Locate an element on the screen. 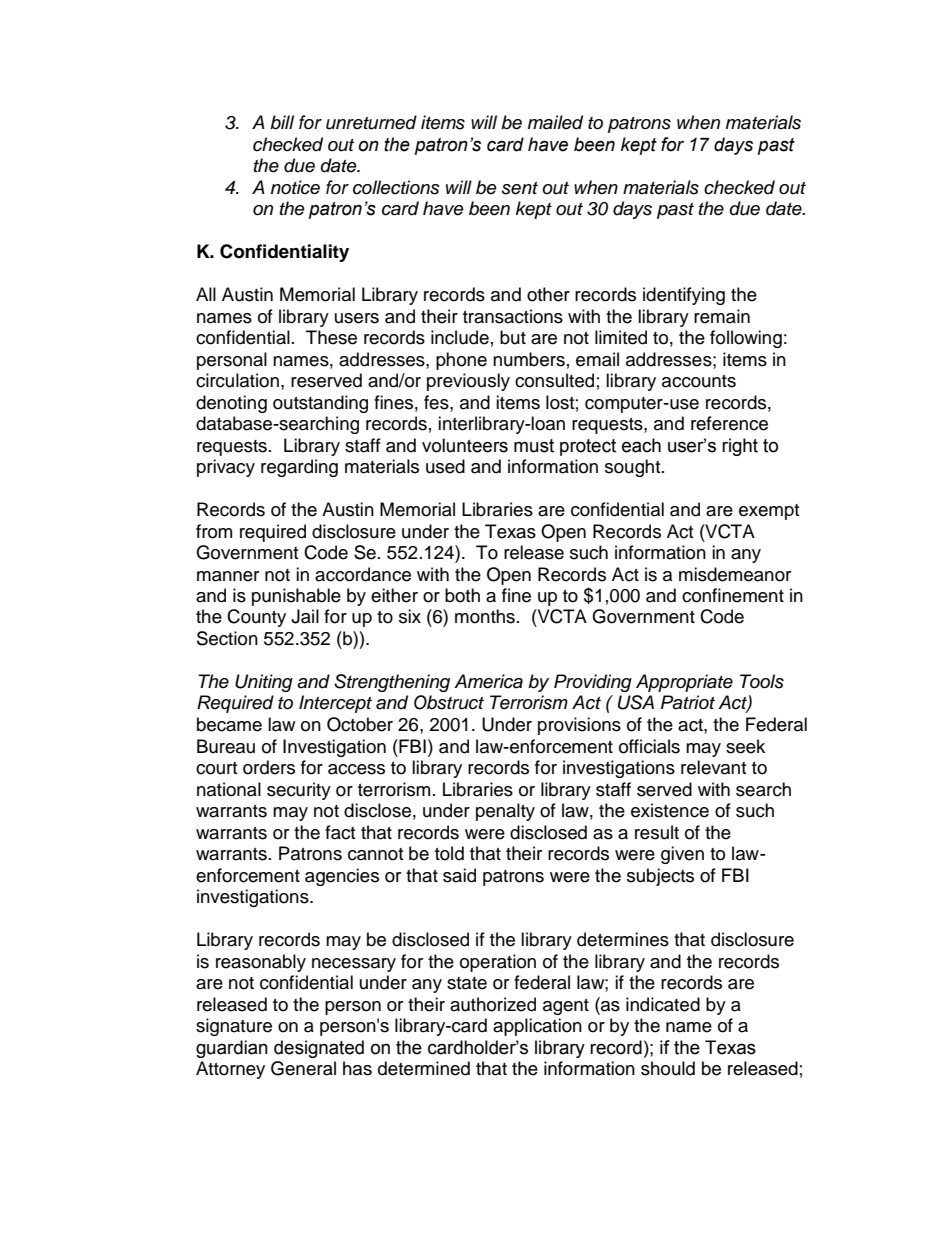  authorized is located at coordinates (493, 1004).
